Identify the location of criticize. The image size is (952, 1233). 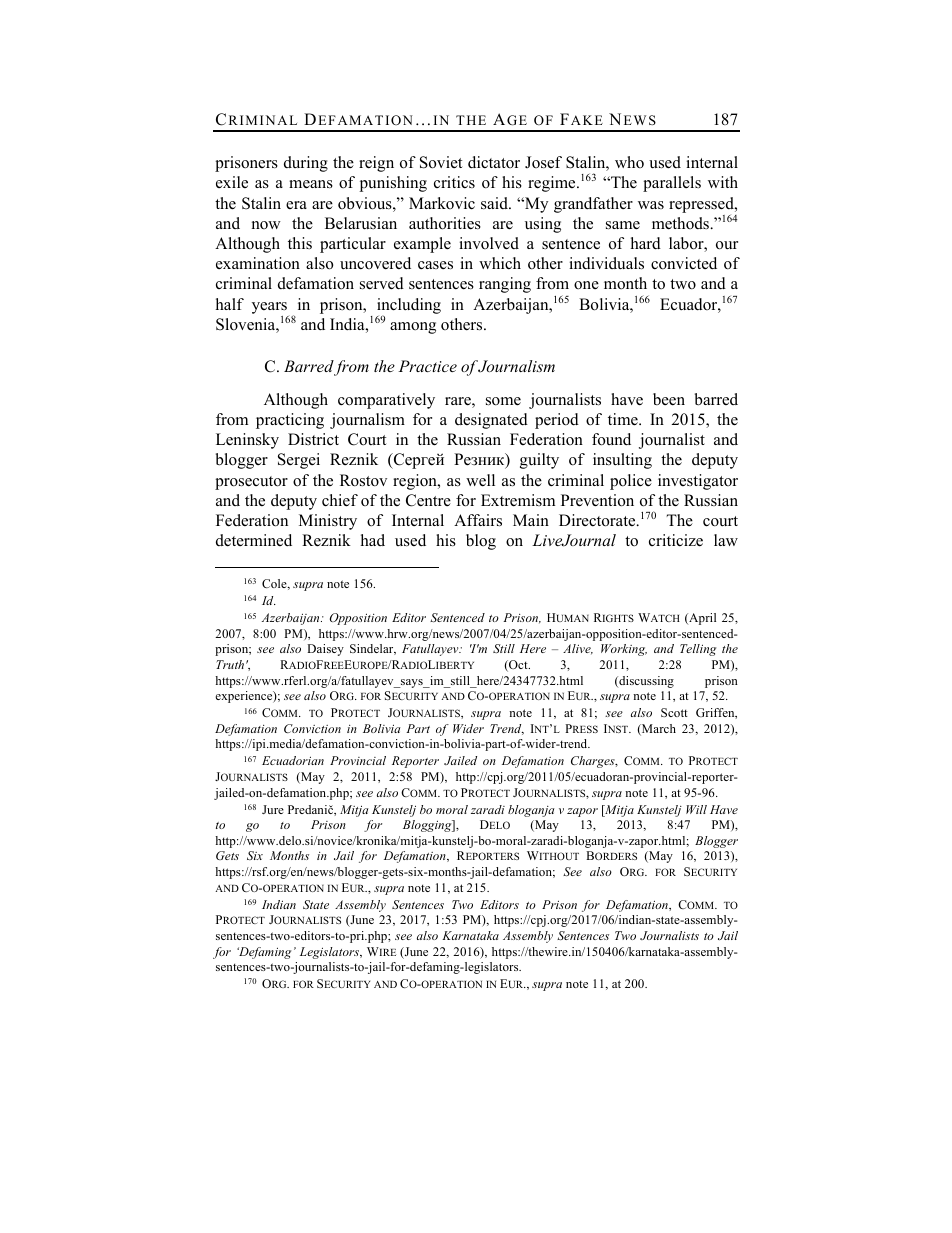
(676, 540).
